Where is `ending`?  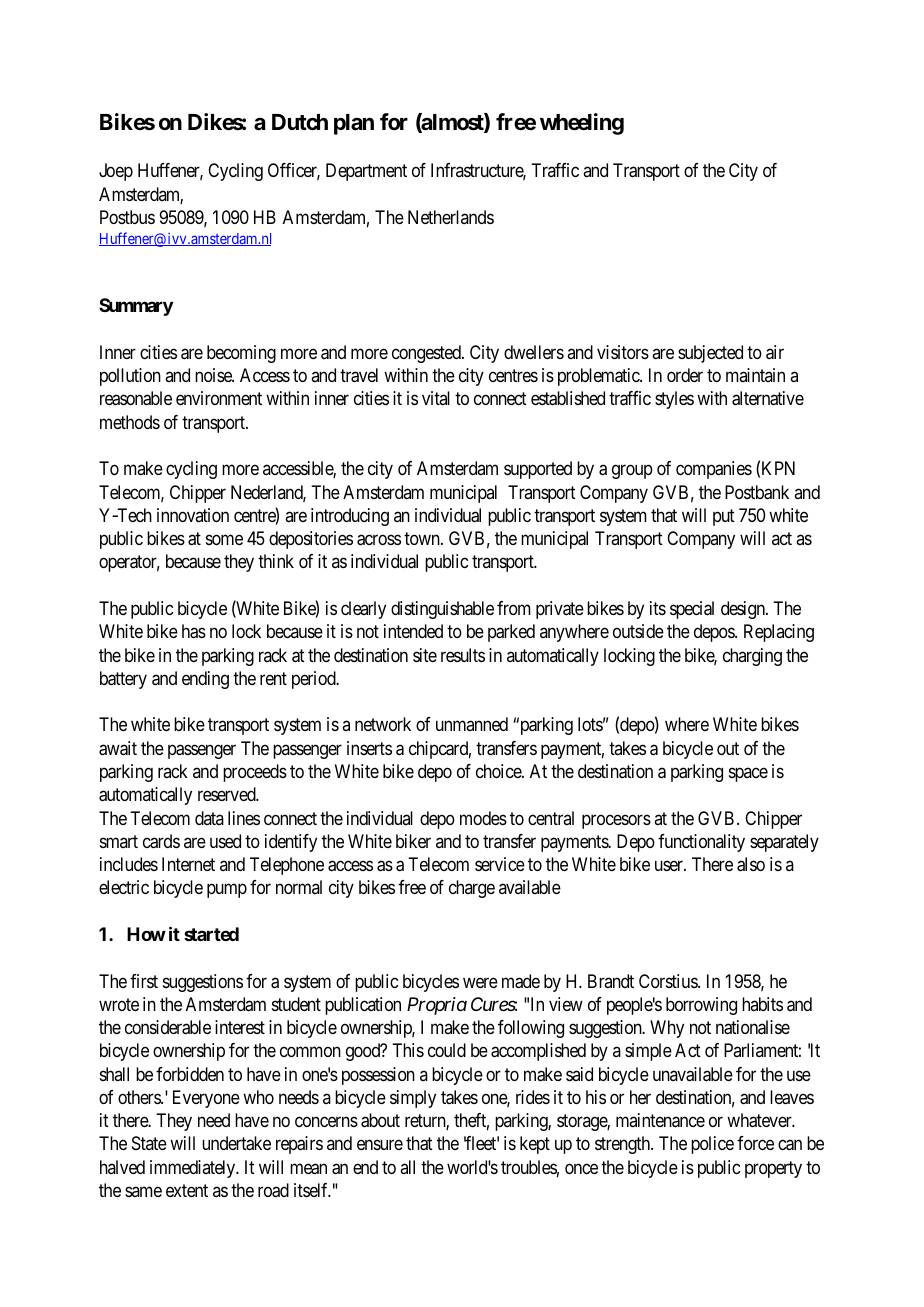
ending is located at coordinates (205, 680).
